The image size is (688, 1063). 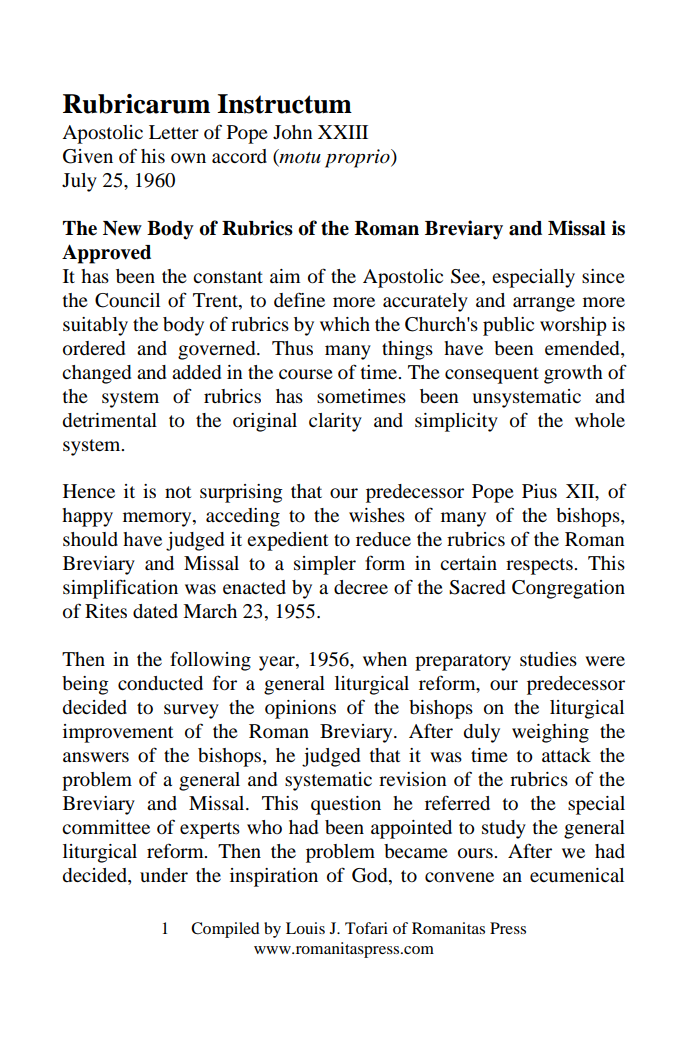 What do you see at coordinates (164, 875) in the document?
I see `under` at bounding box center [164, 875].
